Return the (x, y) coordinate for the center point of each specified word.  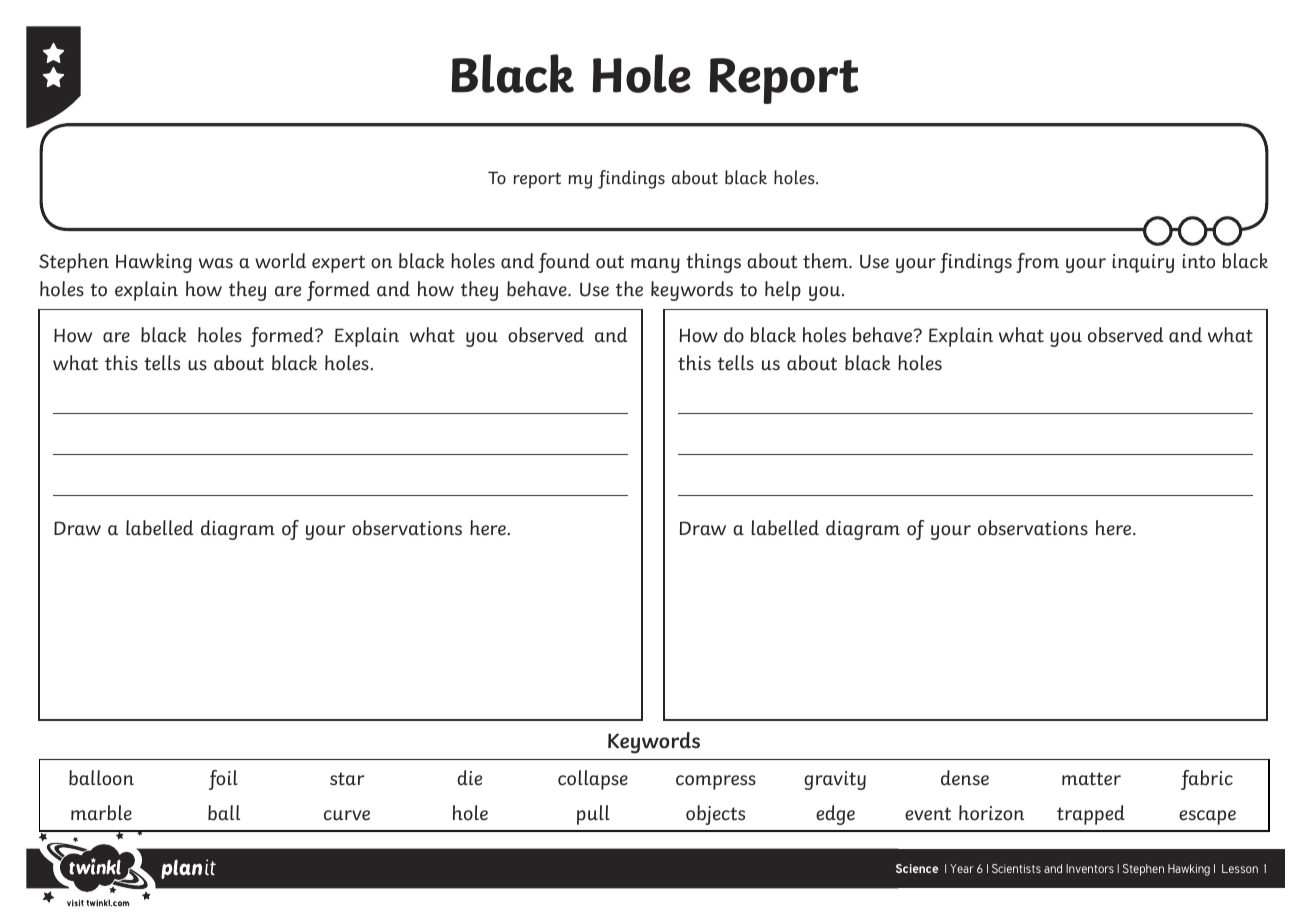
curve (347, 815)
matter (1091, 779)
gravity (835, 780)
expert (338, 264)
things (713, 263)
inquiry (1143, 263)
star (347, 779)
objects (715, 815)
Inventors (1090, 868)
